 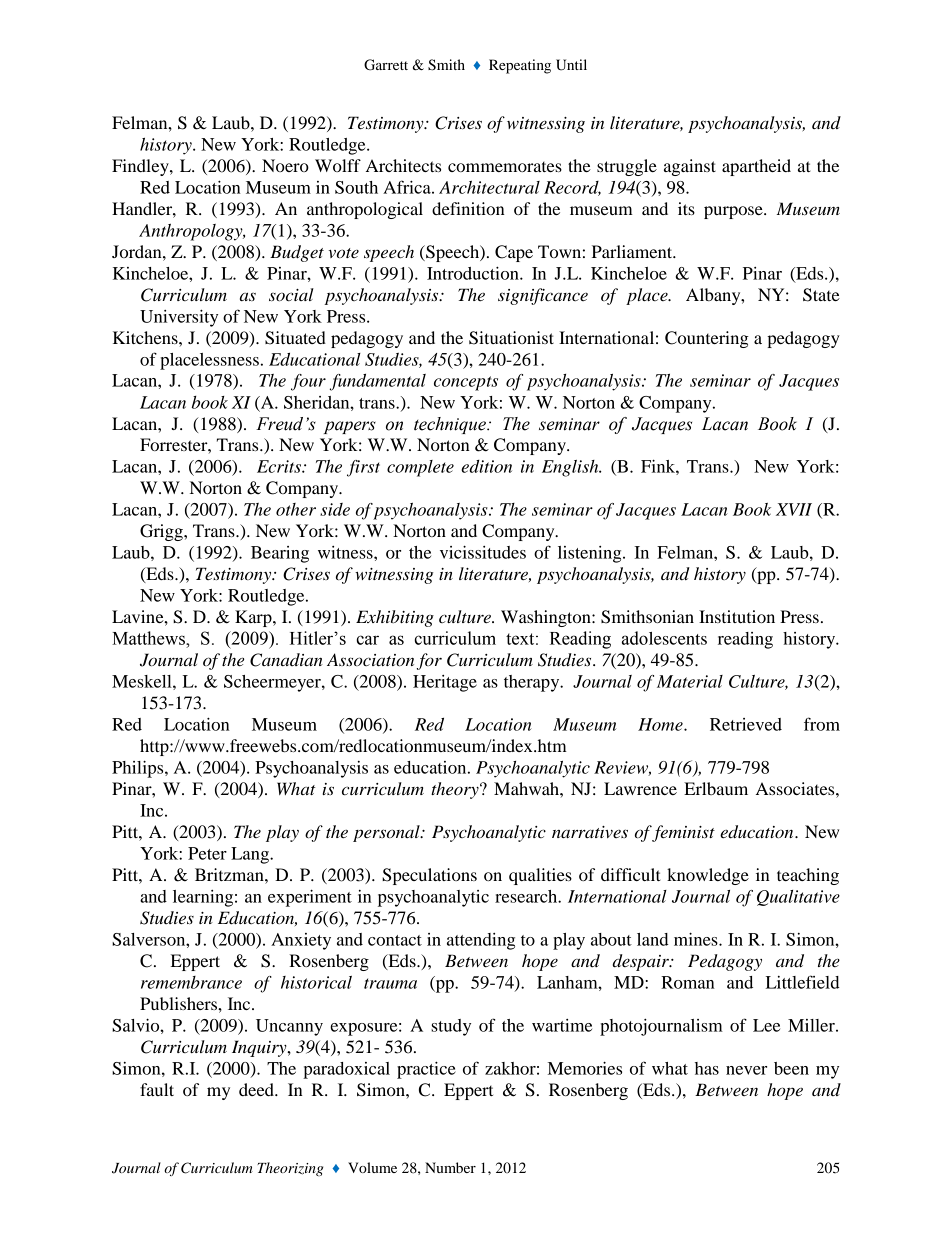 What do you see at coordinates (737, 616) in the page?
I see `Institution` at bounding box center [737, 616].
